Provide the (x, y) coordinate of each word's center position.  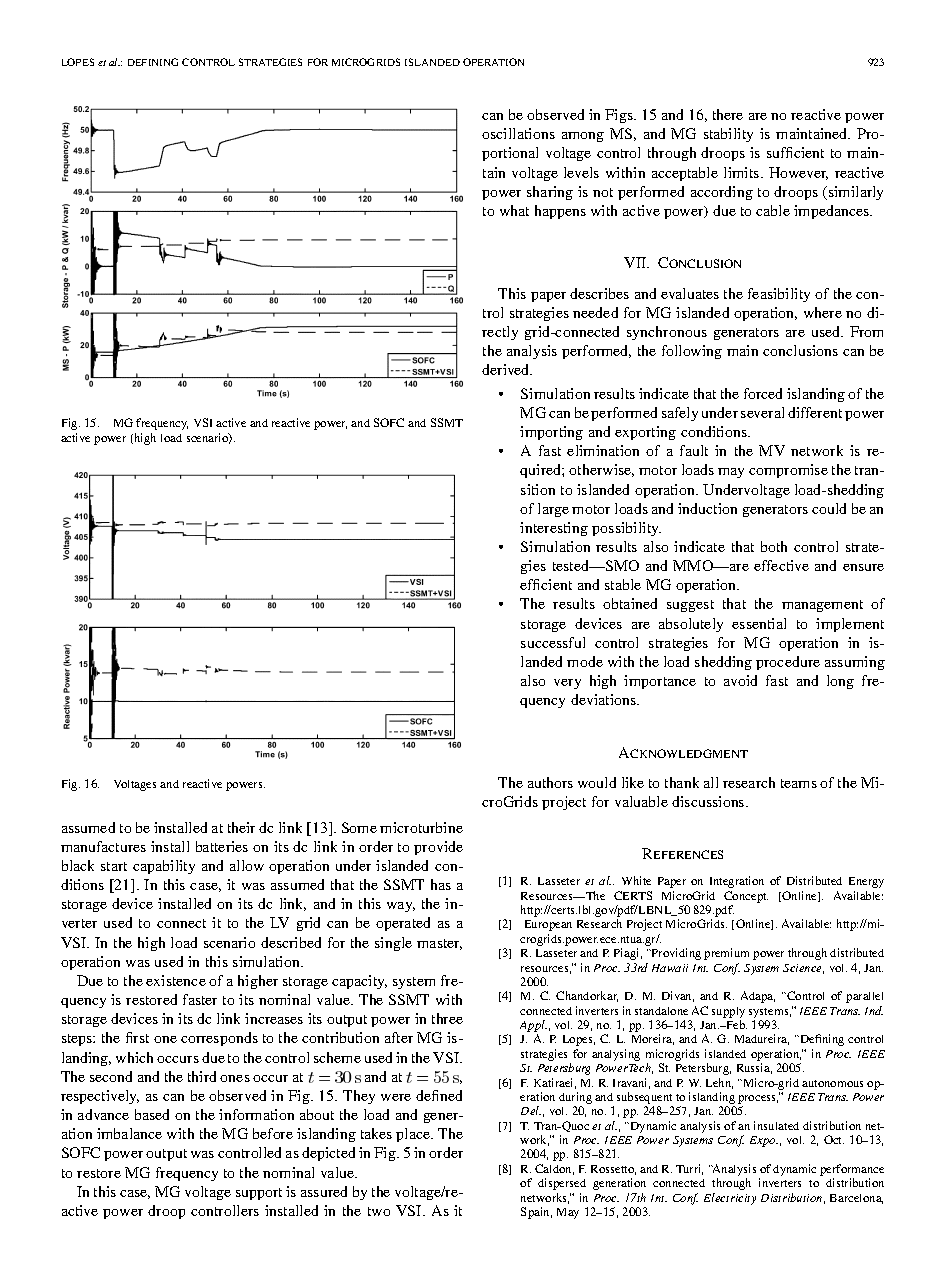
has (441, 884)
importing (551, 433)
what (514, 210)
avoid (740, 680)
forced (763, 393)
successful (553, 642)
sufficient (795, 152)
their (241, 827)
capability (164, 867)
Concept (746, 897)
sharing (550, 193)
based (152, 1114)
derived (507, 369)
